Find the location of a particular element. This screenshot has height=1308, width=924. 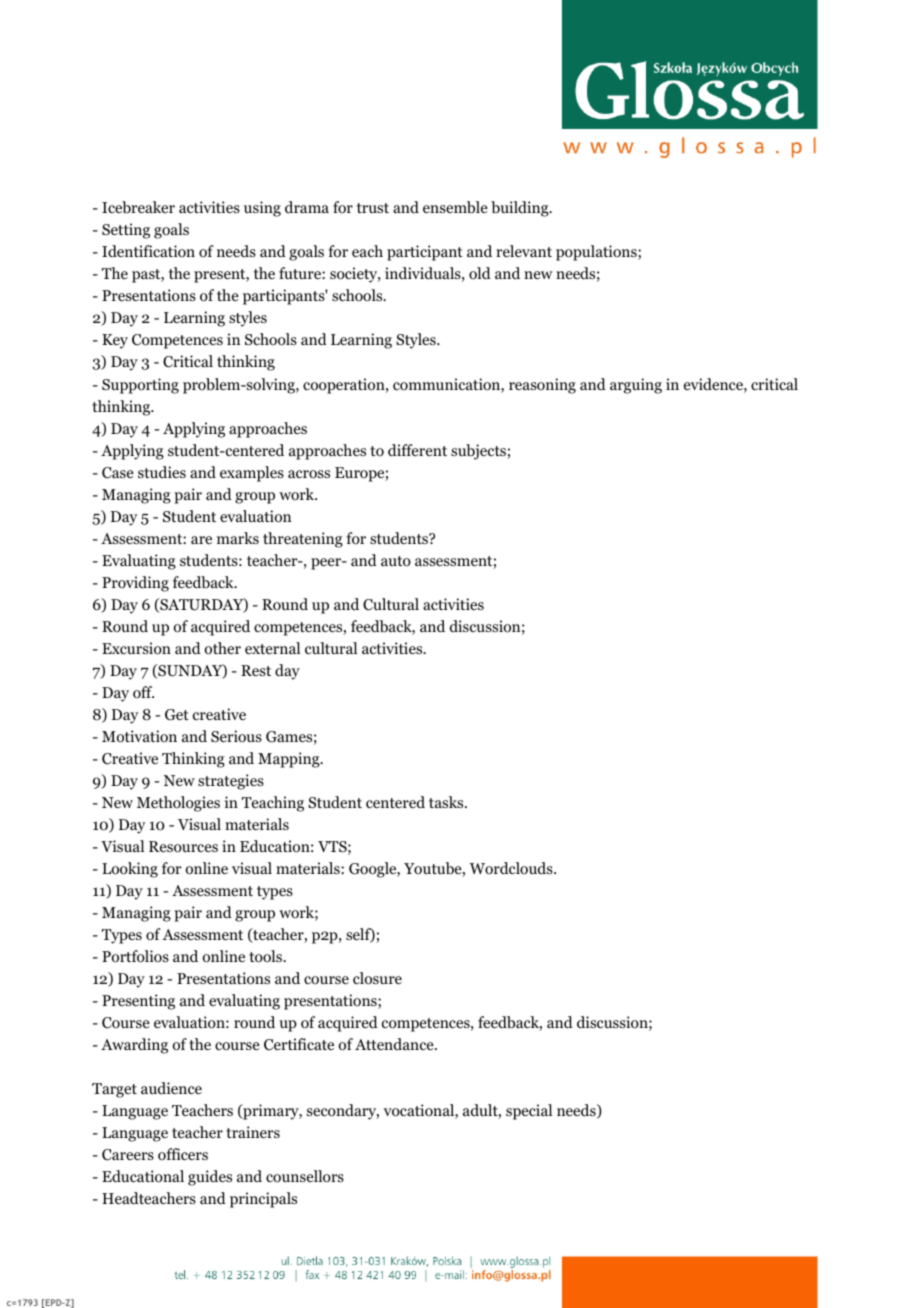

subjects is located at coordinates (478, 452).
